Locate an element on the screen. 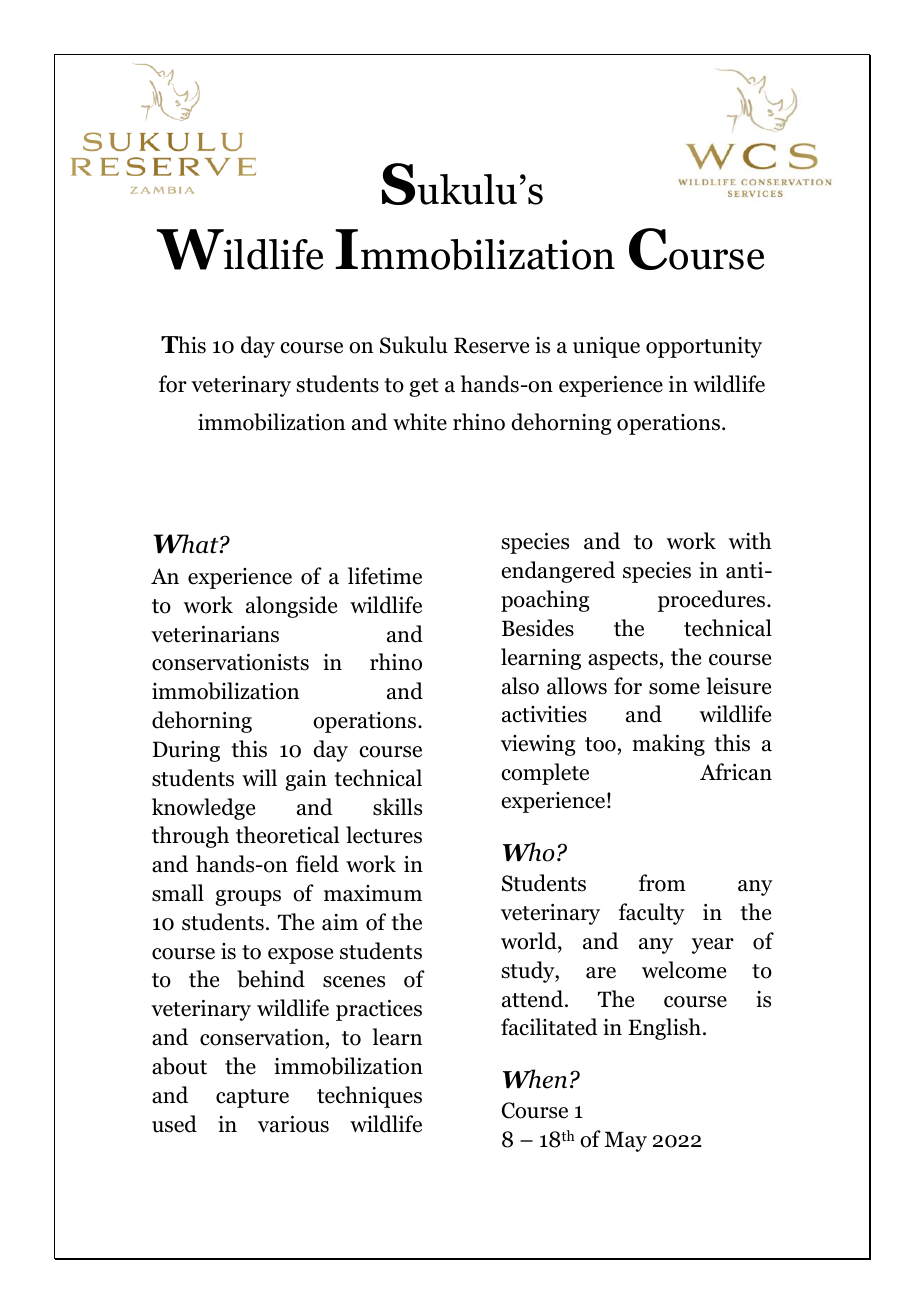 This screenshot has height=1313, width=924. viewing is located at coordinates (538, 745).
